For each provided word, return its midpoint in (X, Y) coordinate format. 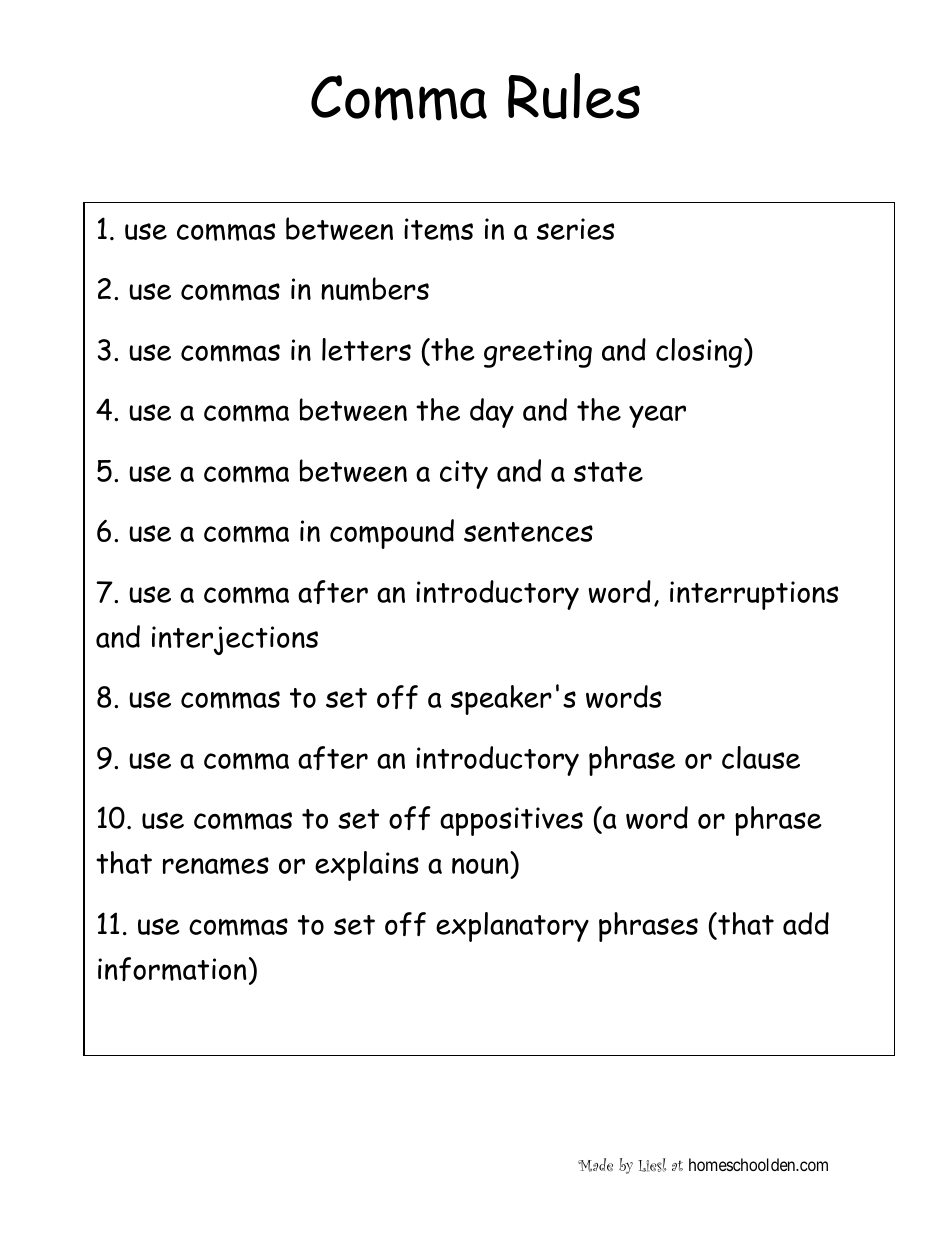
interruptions (754, 595)
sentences (528, 532)
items (438, 229)
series (575, 229)
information (172, 969)
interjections (235, 640)
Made (595, 1165)
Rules (574, 96)
